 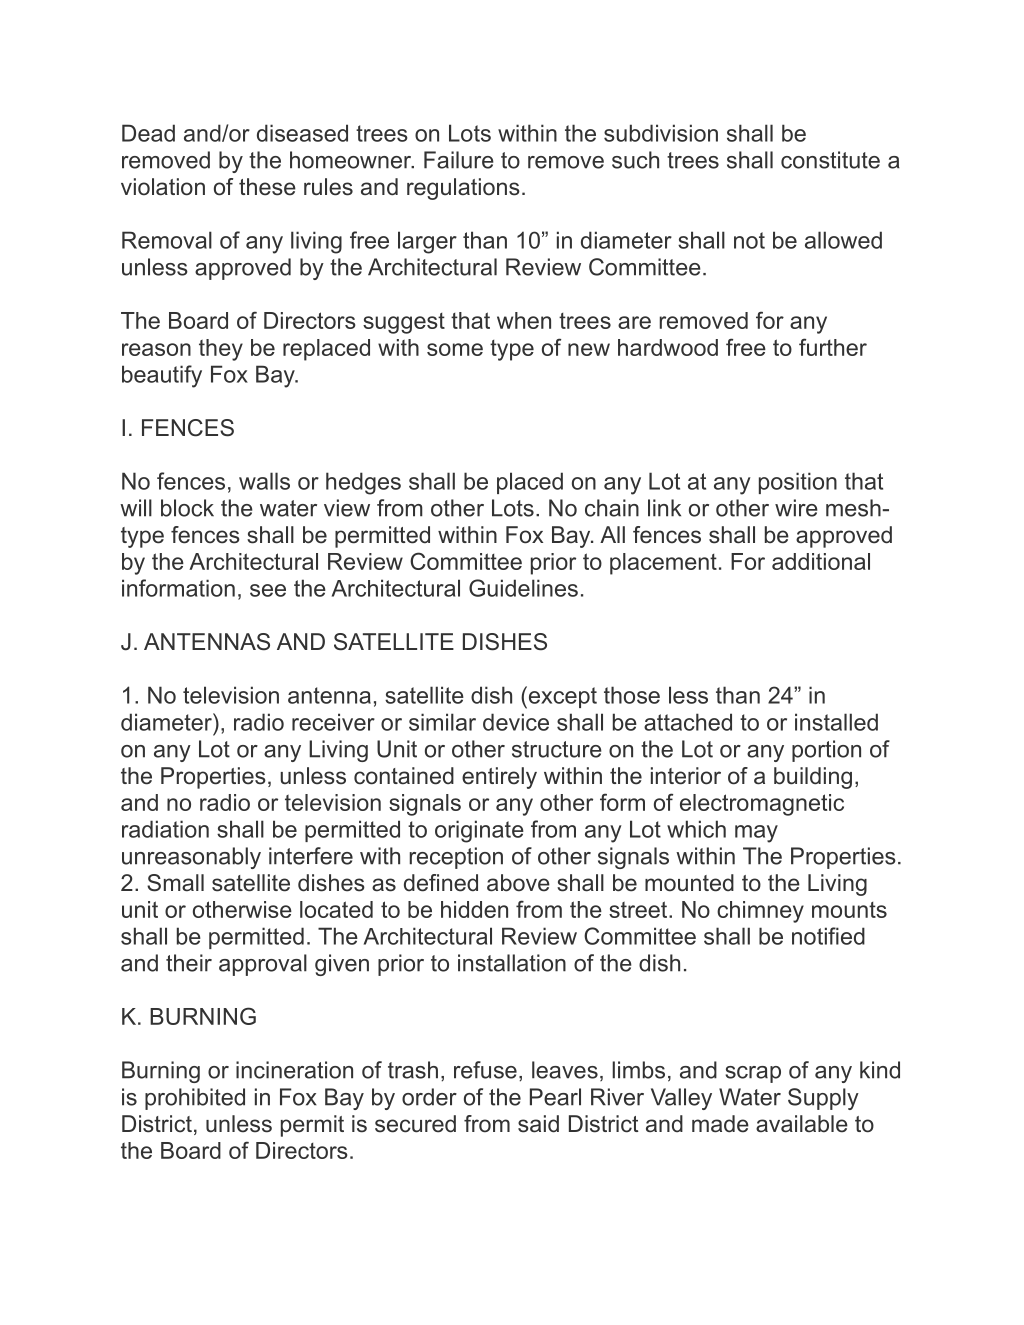 What do you see at coordinates (221, 350) in the document?
I see `they` at bounding box center [221, 350].
